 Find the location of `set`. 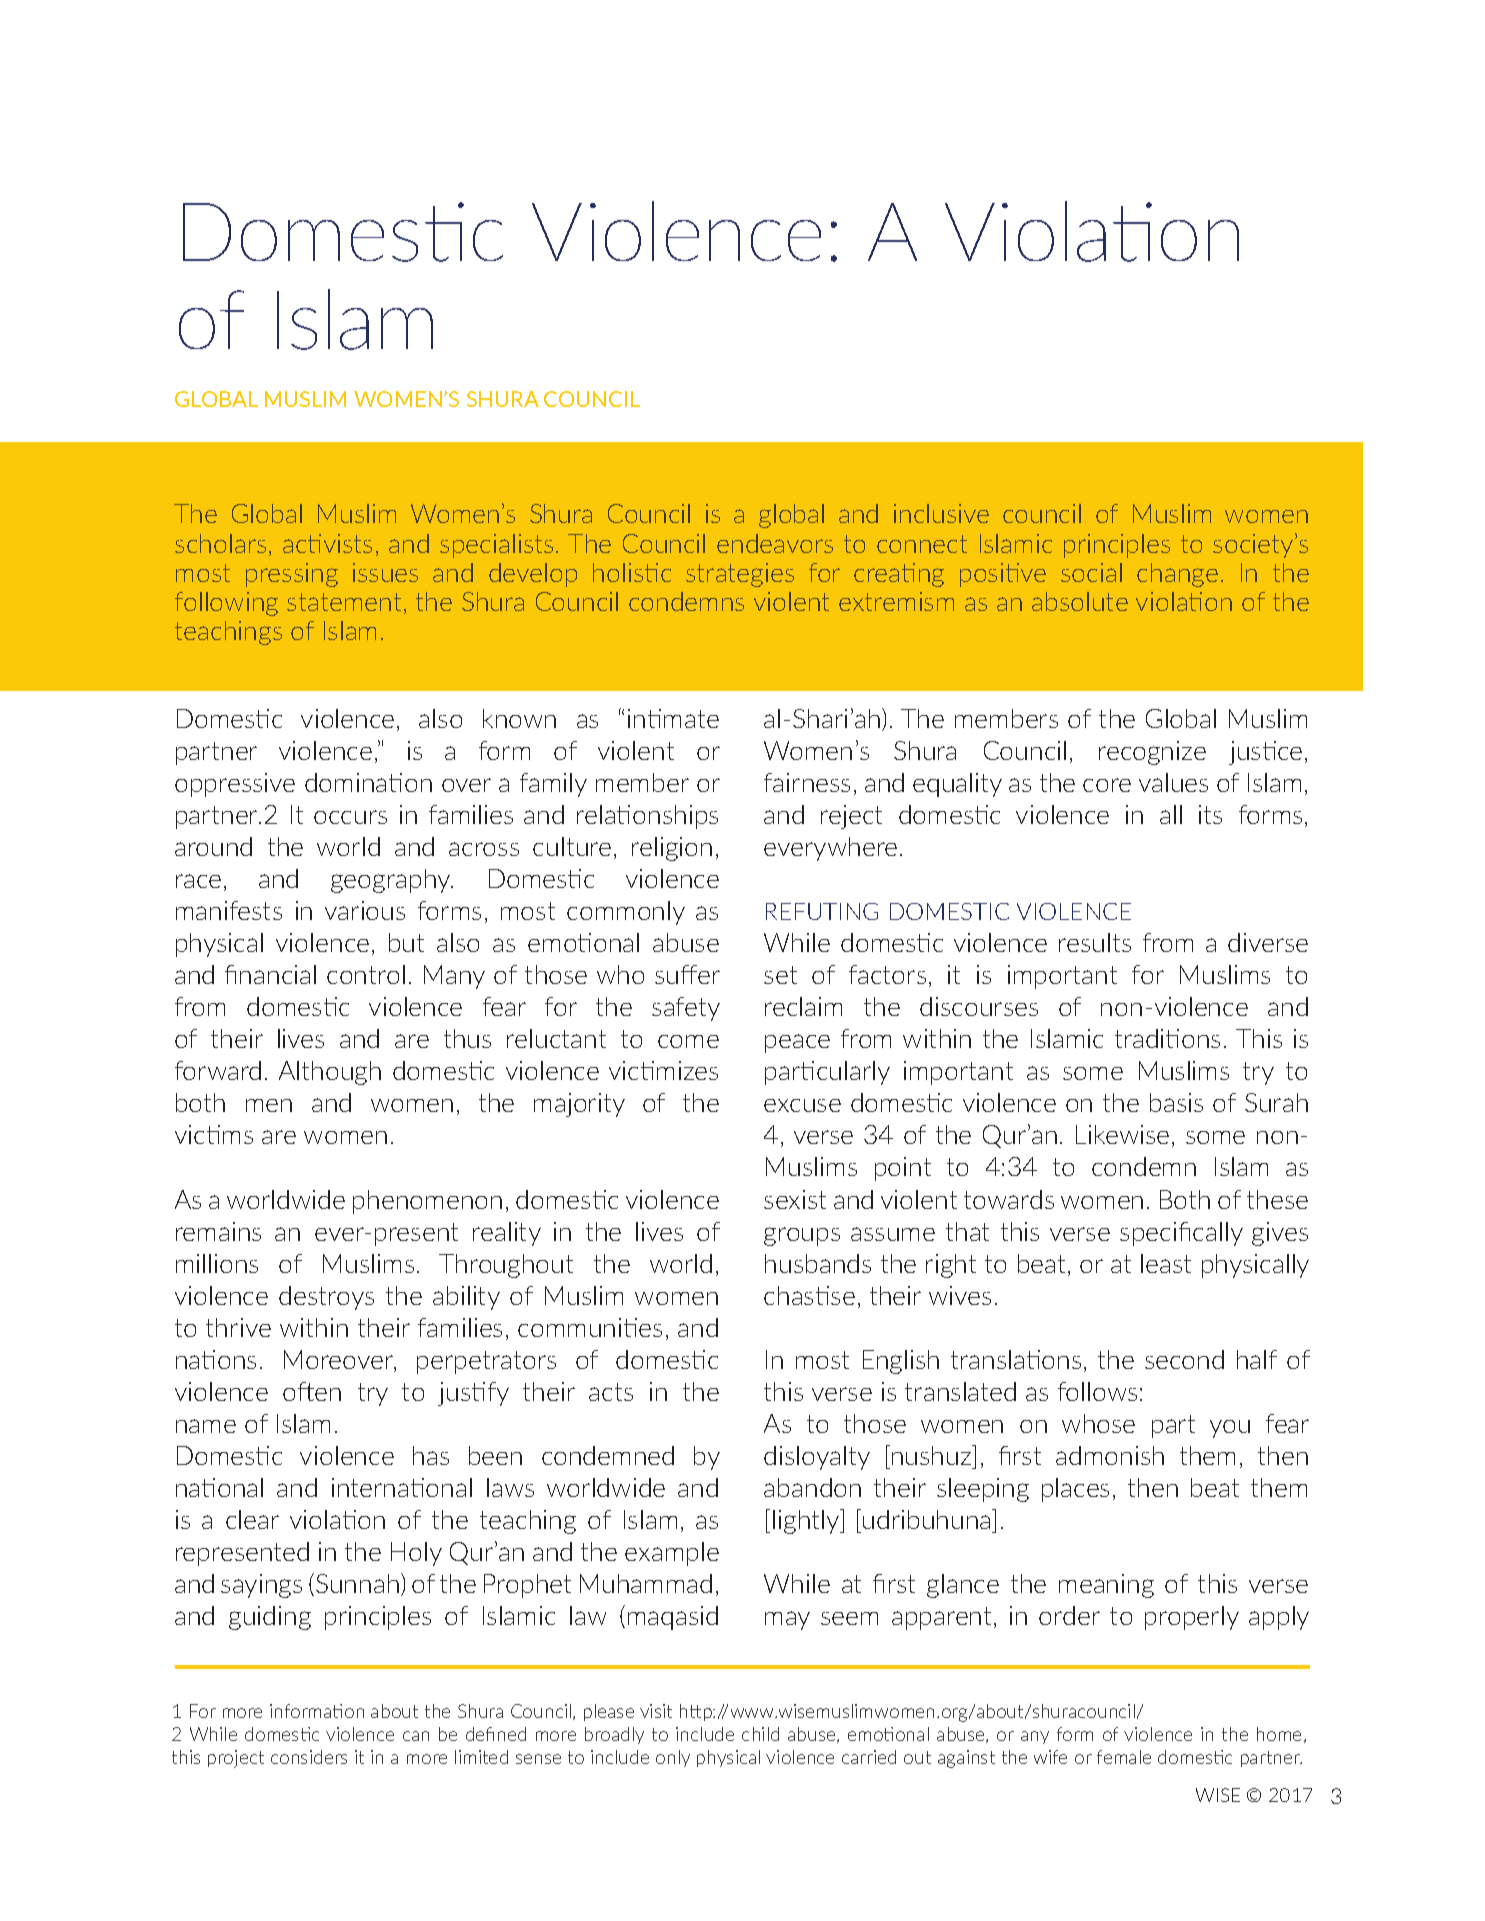

set is located at coordinates (780, 975).
